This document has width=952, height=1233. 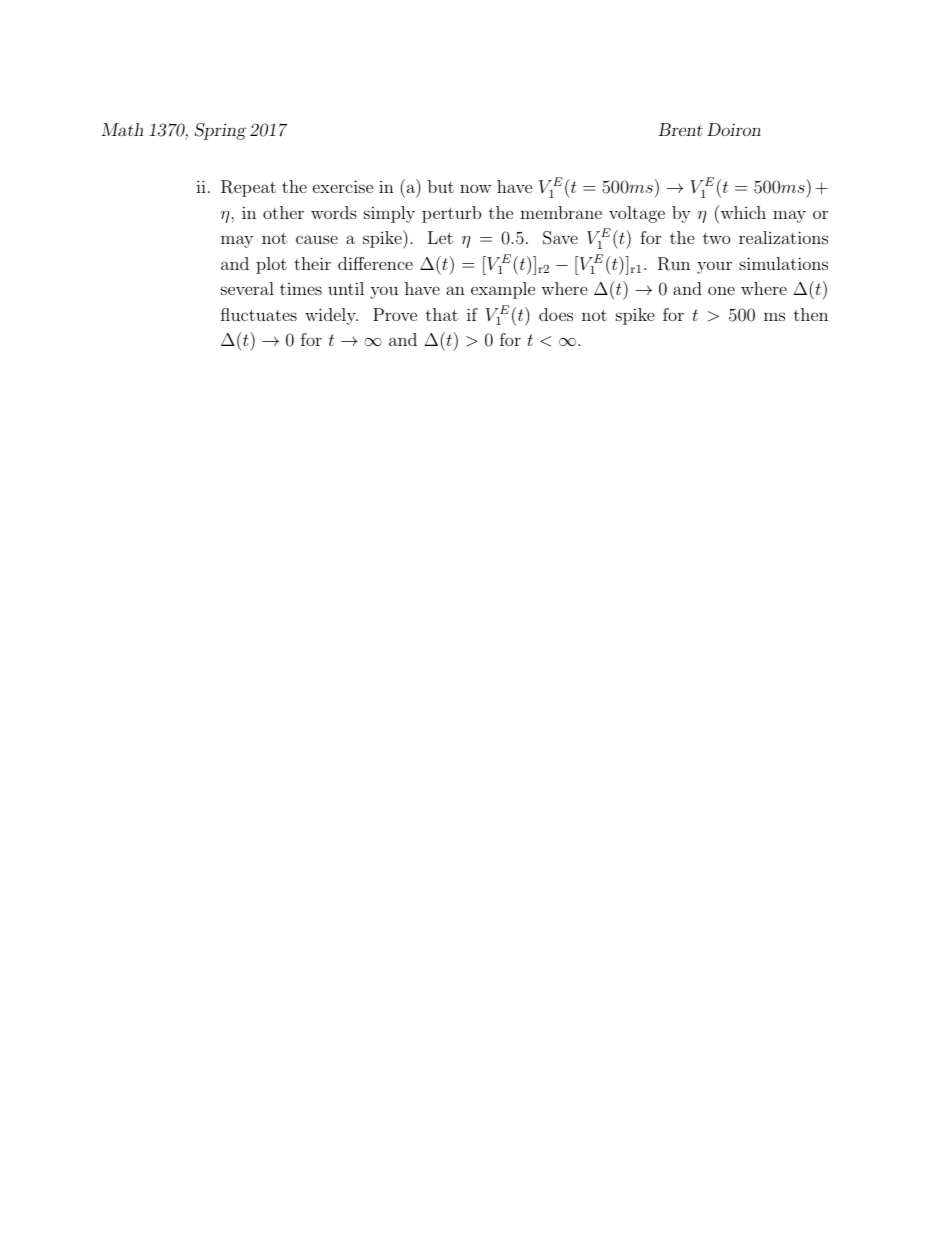 What do you see at coordinates (742, 212) in the document?
I see `which` at bounding box center [742, 212].
